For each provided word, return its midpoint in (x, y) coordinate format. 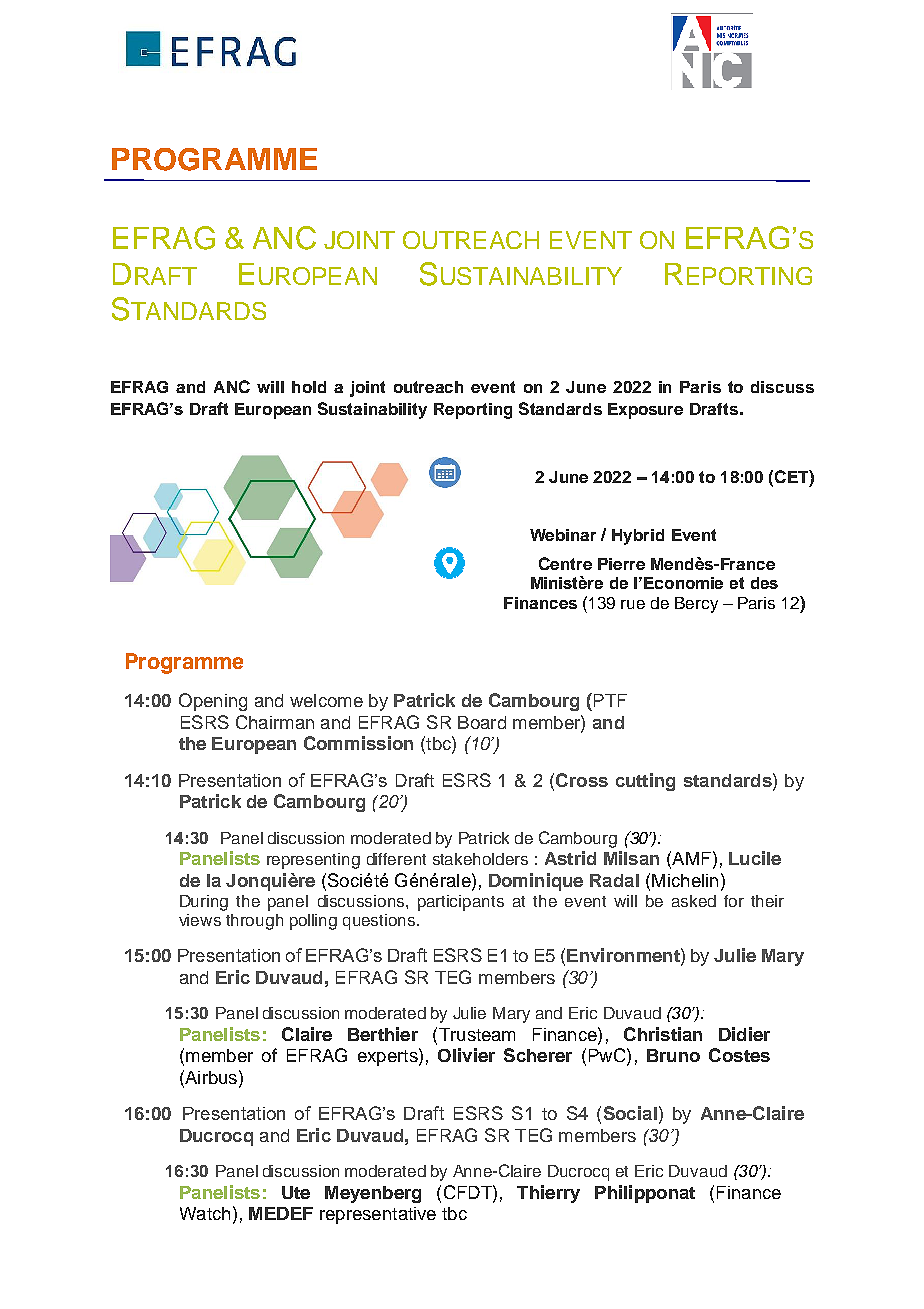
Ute (296, 1192)
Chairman (275, 722)
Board (482, 722)
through (254, 922)
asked (694, 901)
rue (633, 604)
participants (461, 903)
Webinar (563, 535)
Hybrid (638, 537)
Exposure (645, 411)
